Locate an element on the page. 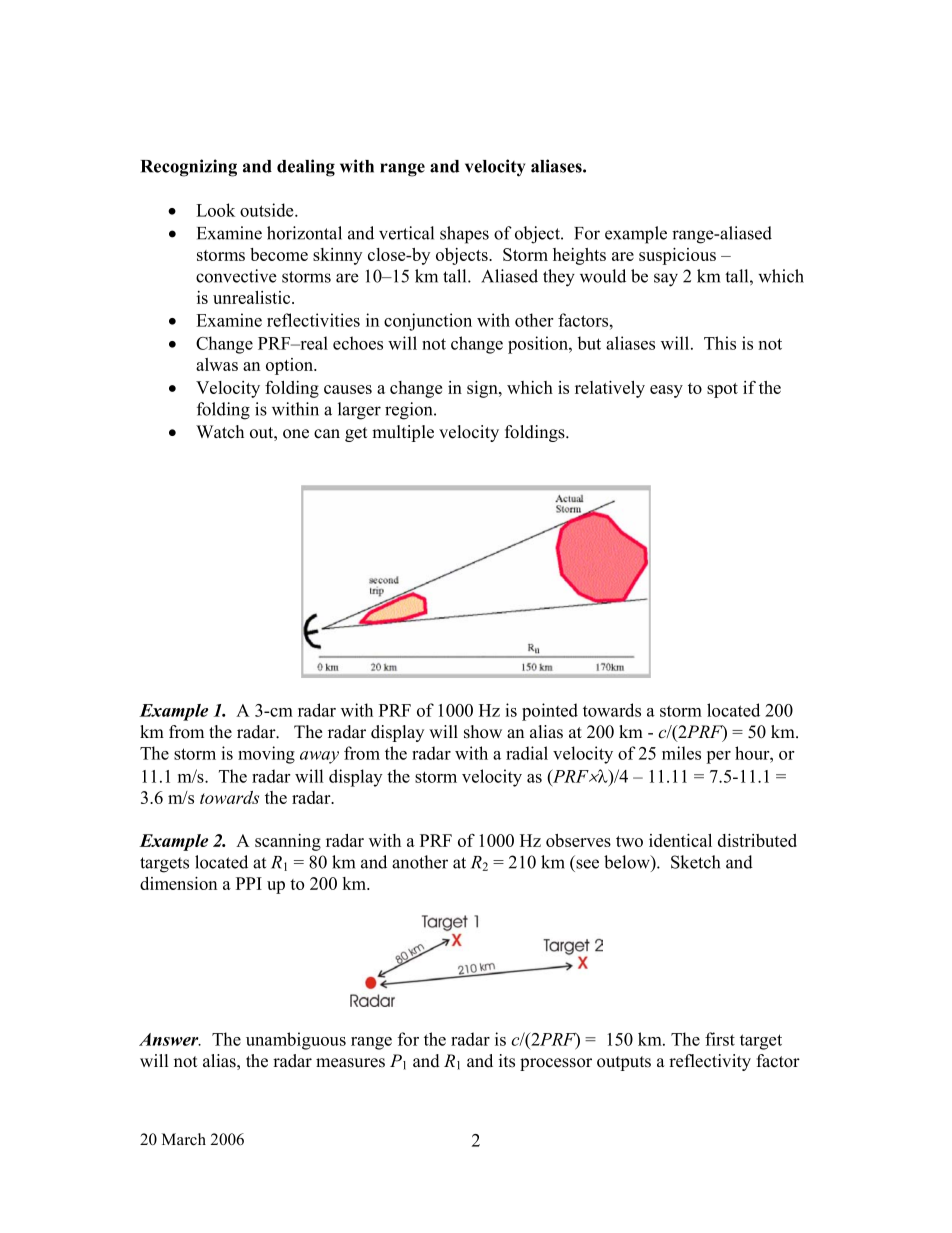 Image resolution: width=952 pixels, height=1233 pixels. show is located at coordinates (483, 732).
